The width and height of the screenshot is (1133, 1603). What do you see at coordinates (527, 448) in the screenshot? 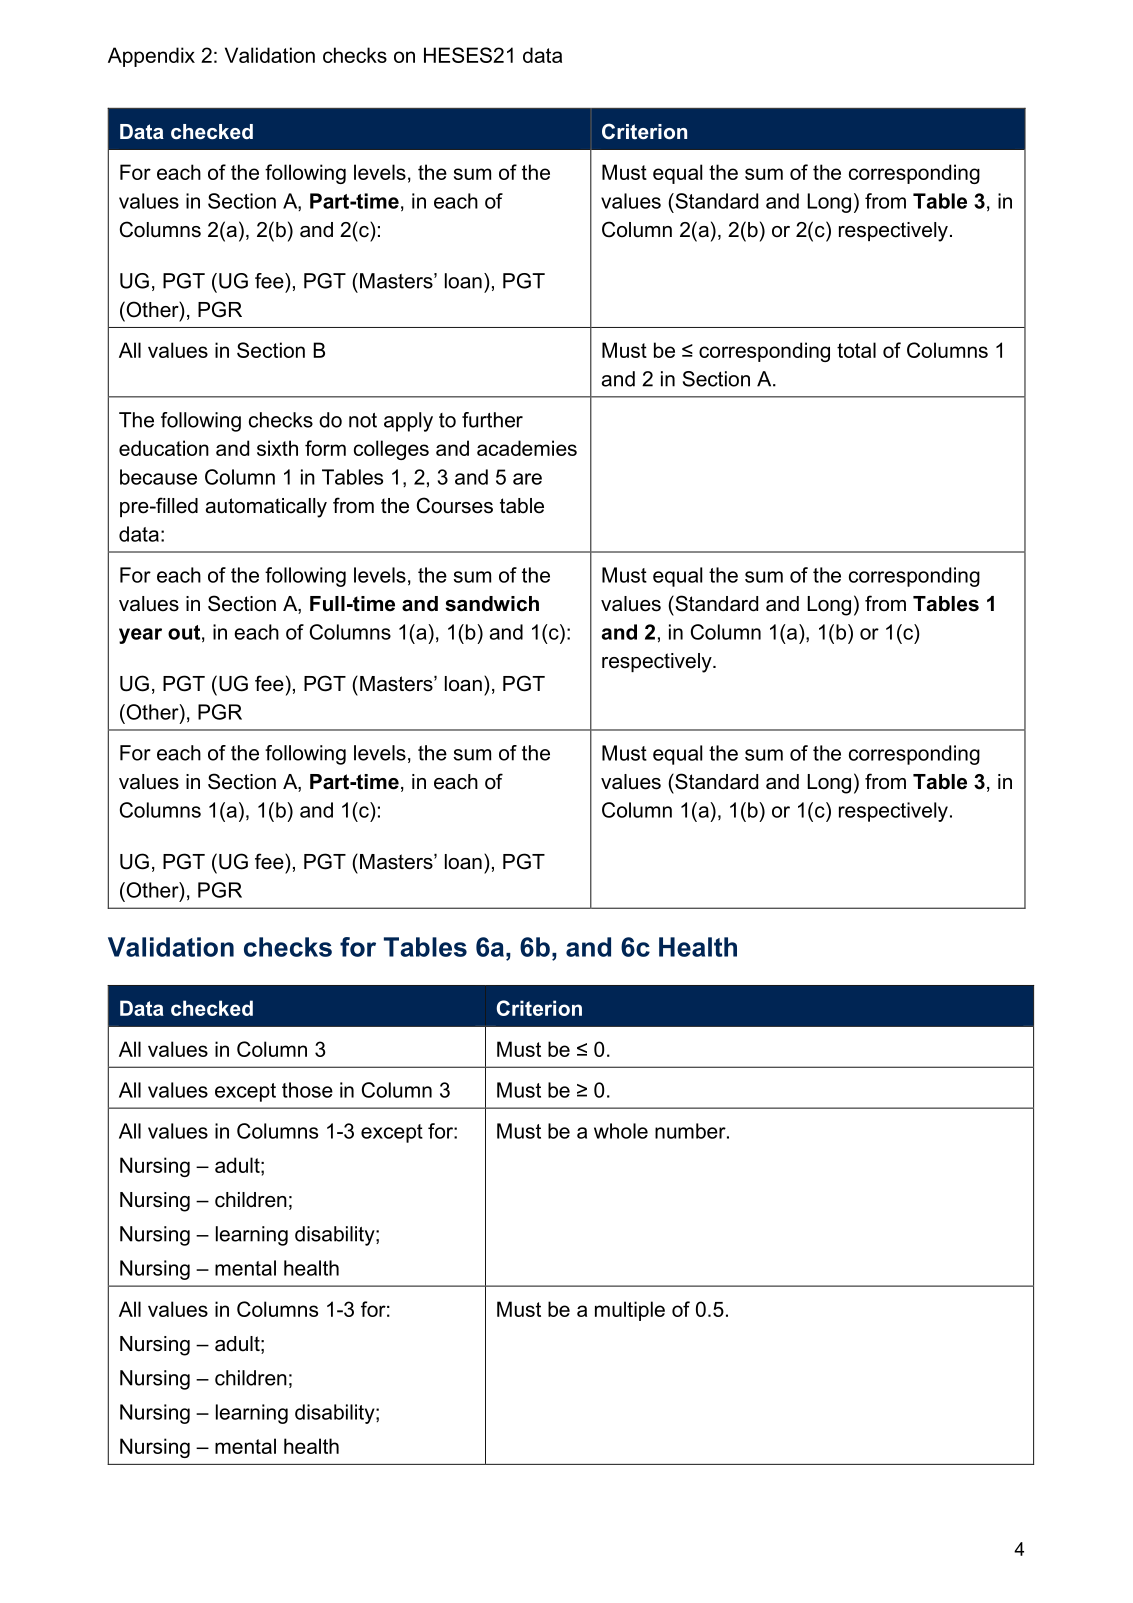
I see `academies` at bounding box center [527, 448].
